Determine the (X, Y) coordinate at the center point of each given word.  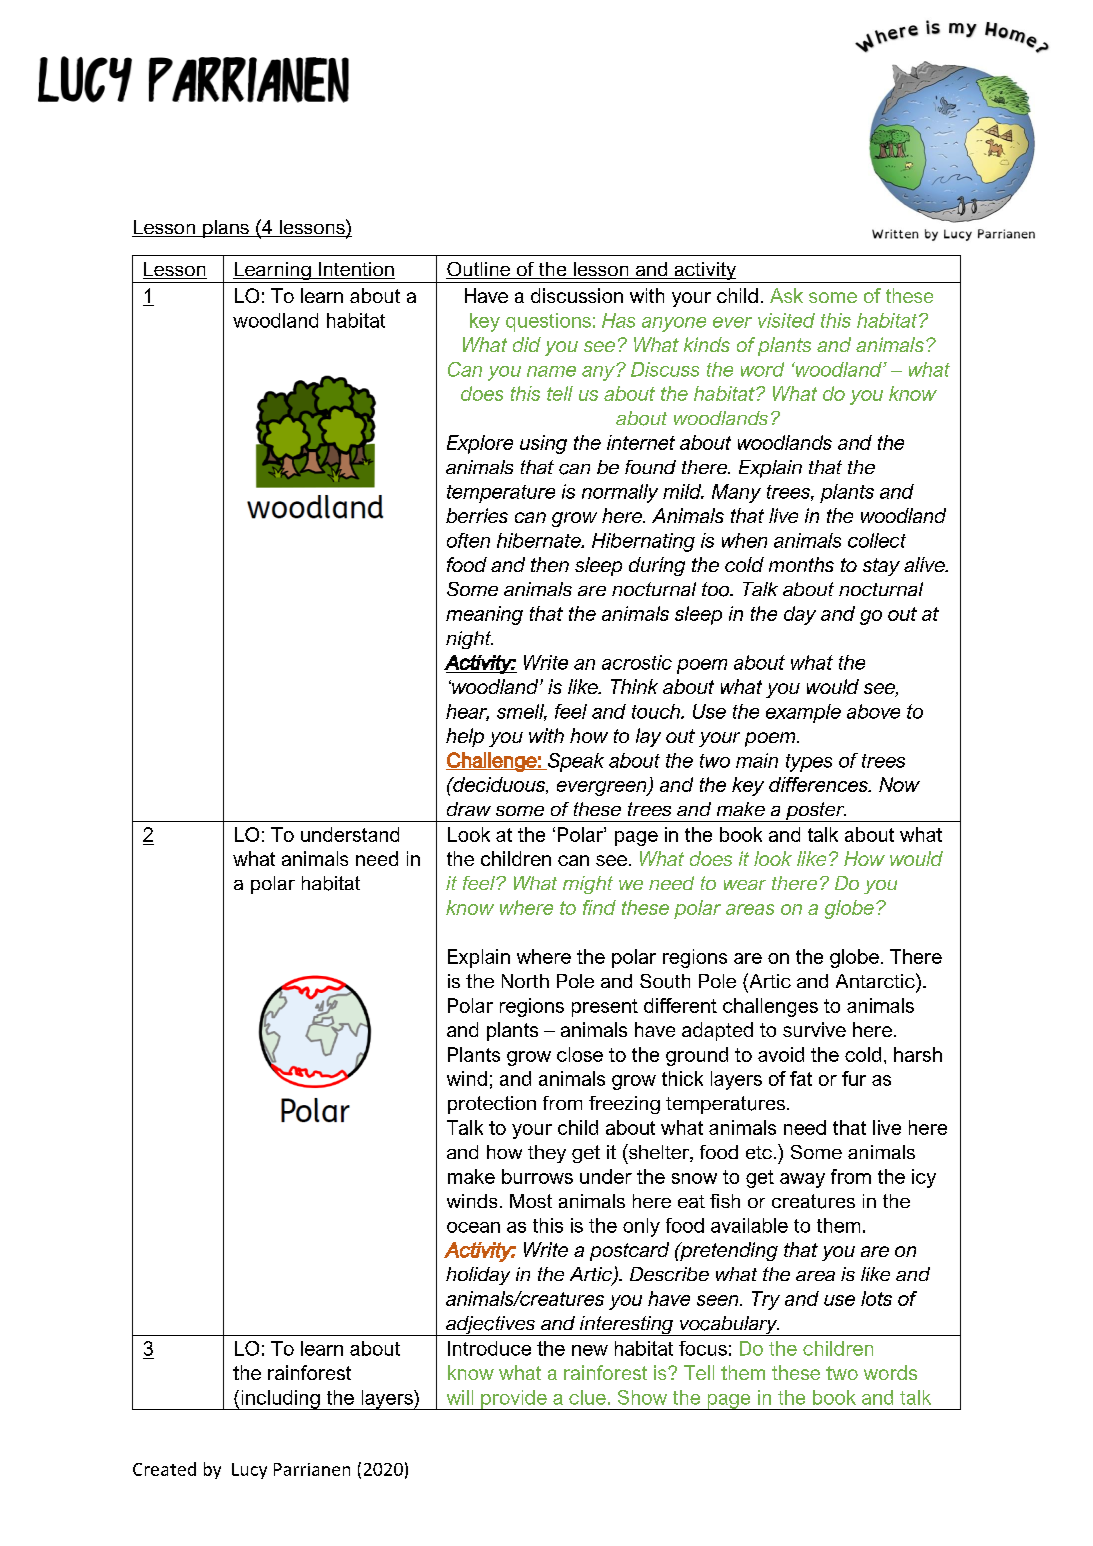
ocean (473, 1227)
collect (877, 540)
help (465, 737)
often (468, 540)
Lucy (249, 1471)
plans (226, 229)
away (802, 1180)
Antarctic (876, 980)
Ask (786, 295)
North (525, 981)
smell (522, 712)
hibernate (540, 540)
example (803, 713)
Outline (479, 270)
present (605, 1008)
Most (531, 1201)
